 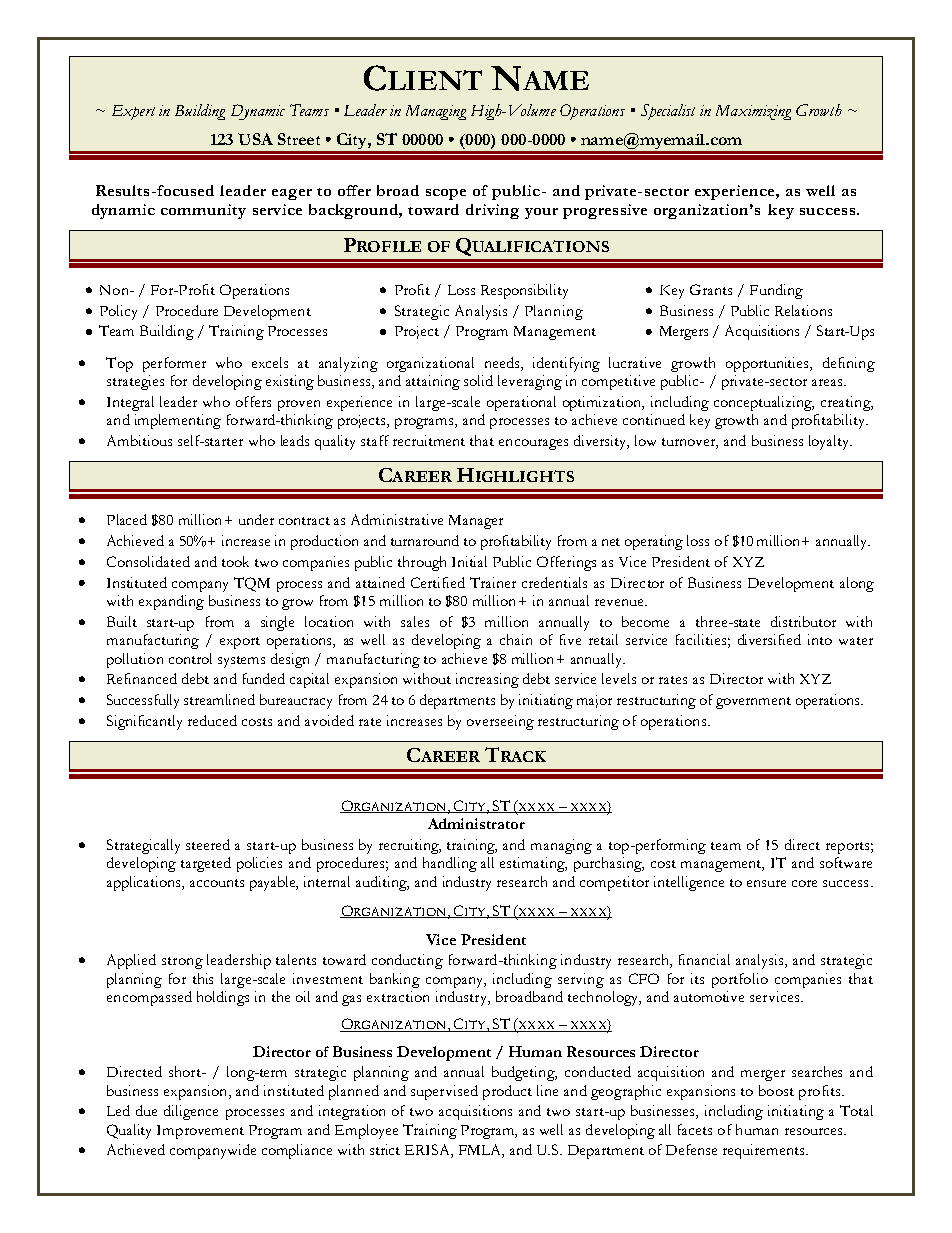 What do you see at coordinates (830, 442) in the screenshot?
I see `loyalty` at bounding box center [830, 442].
